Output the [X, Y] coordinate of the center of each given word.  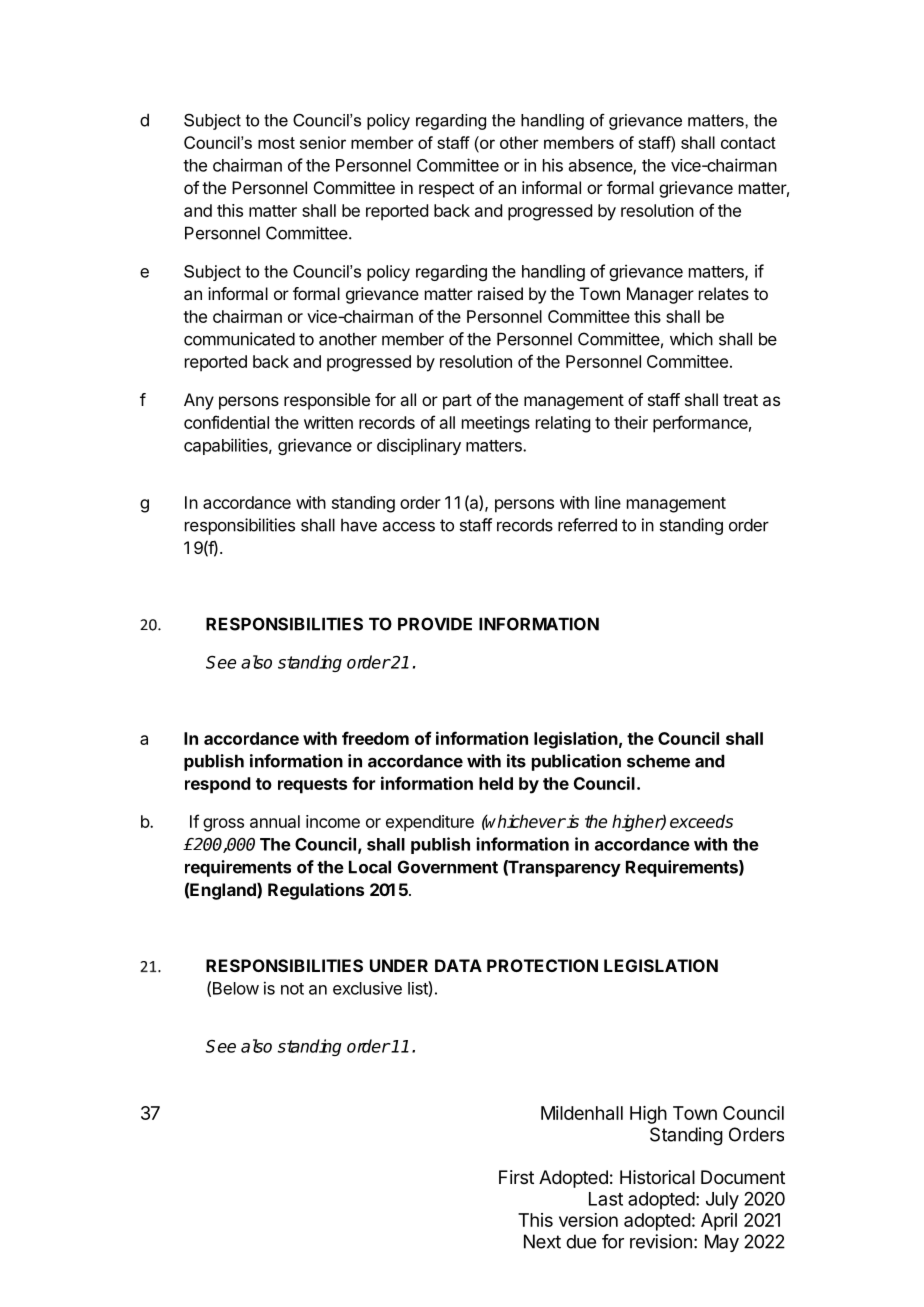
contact [748, 143]
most [276, 143]
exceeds [701, 821]
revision [661, 1241]
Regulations [316, 891]
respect [446, 190]
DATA [458, 965]
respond [218, 785]
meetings [496, 424]
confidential [226, 422]
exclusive [367, 988]
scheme [658, 761]
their [631, 422]
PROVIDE [435, 624]
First [516, 1177]
